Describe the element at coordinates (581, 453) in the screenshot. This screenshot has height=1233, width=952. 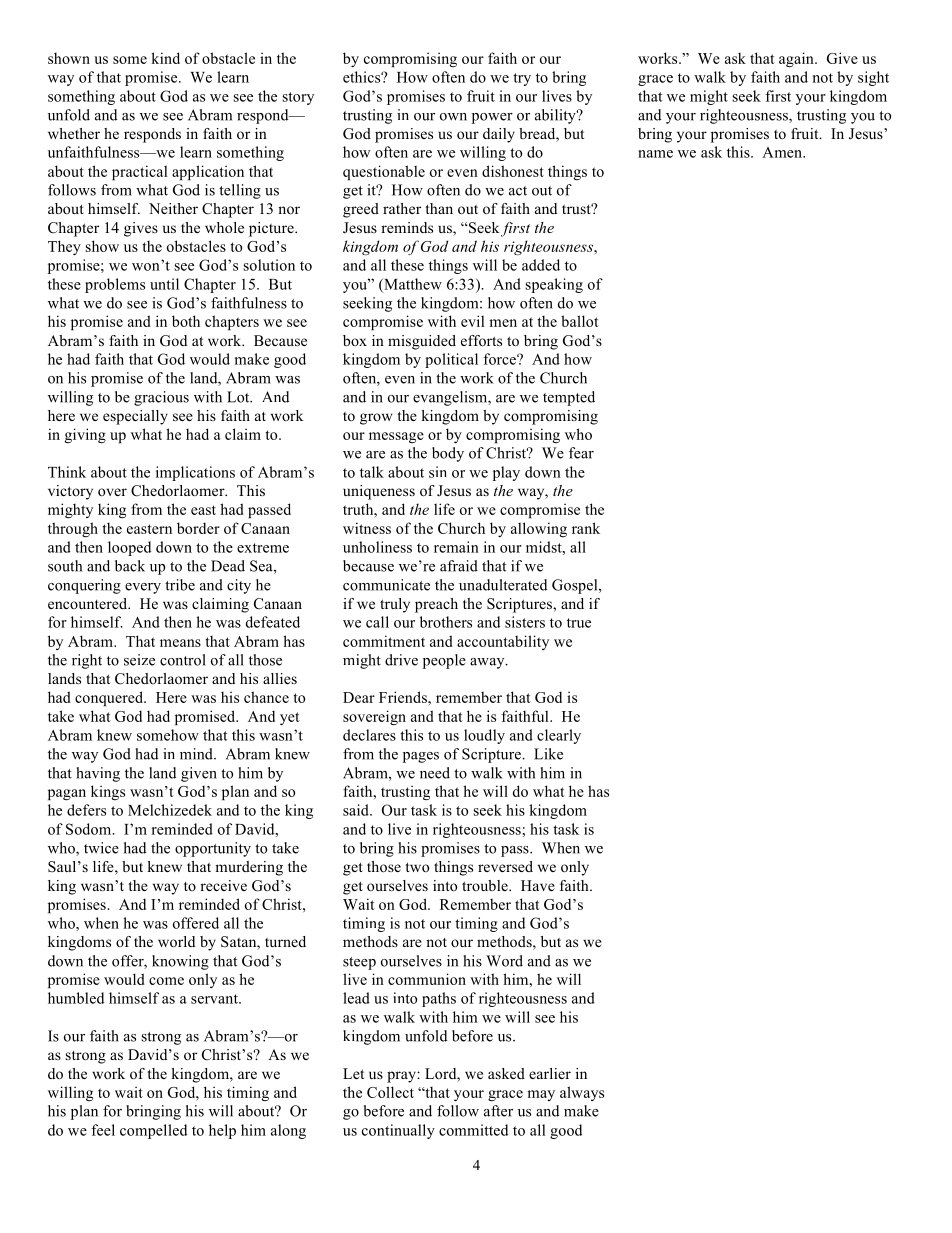
I see `fear` at that location.
